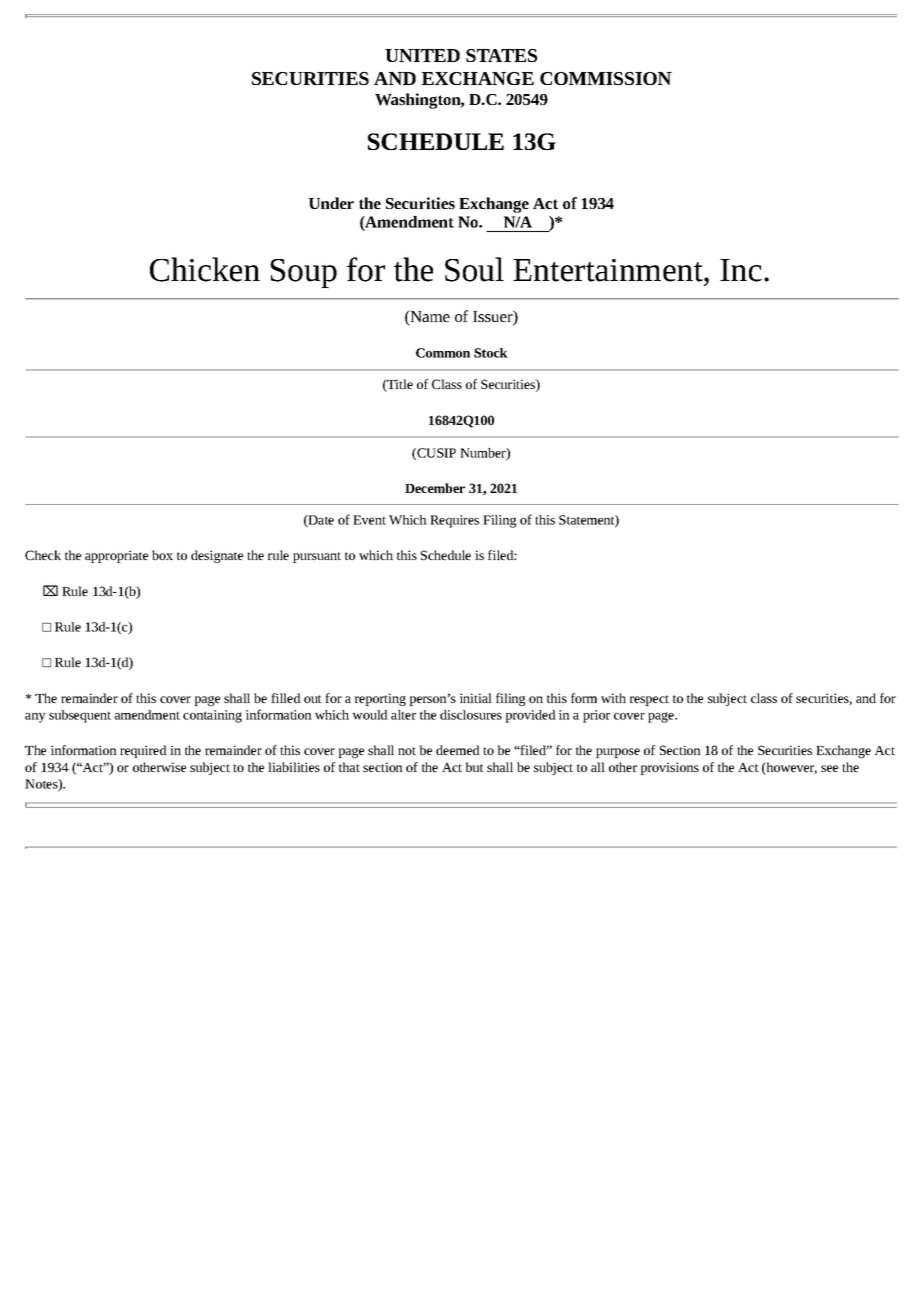 This document has height=1308, width=924. I want to click on December, so click(435, 488).
